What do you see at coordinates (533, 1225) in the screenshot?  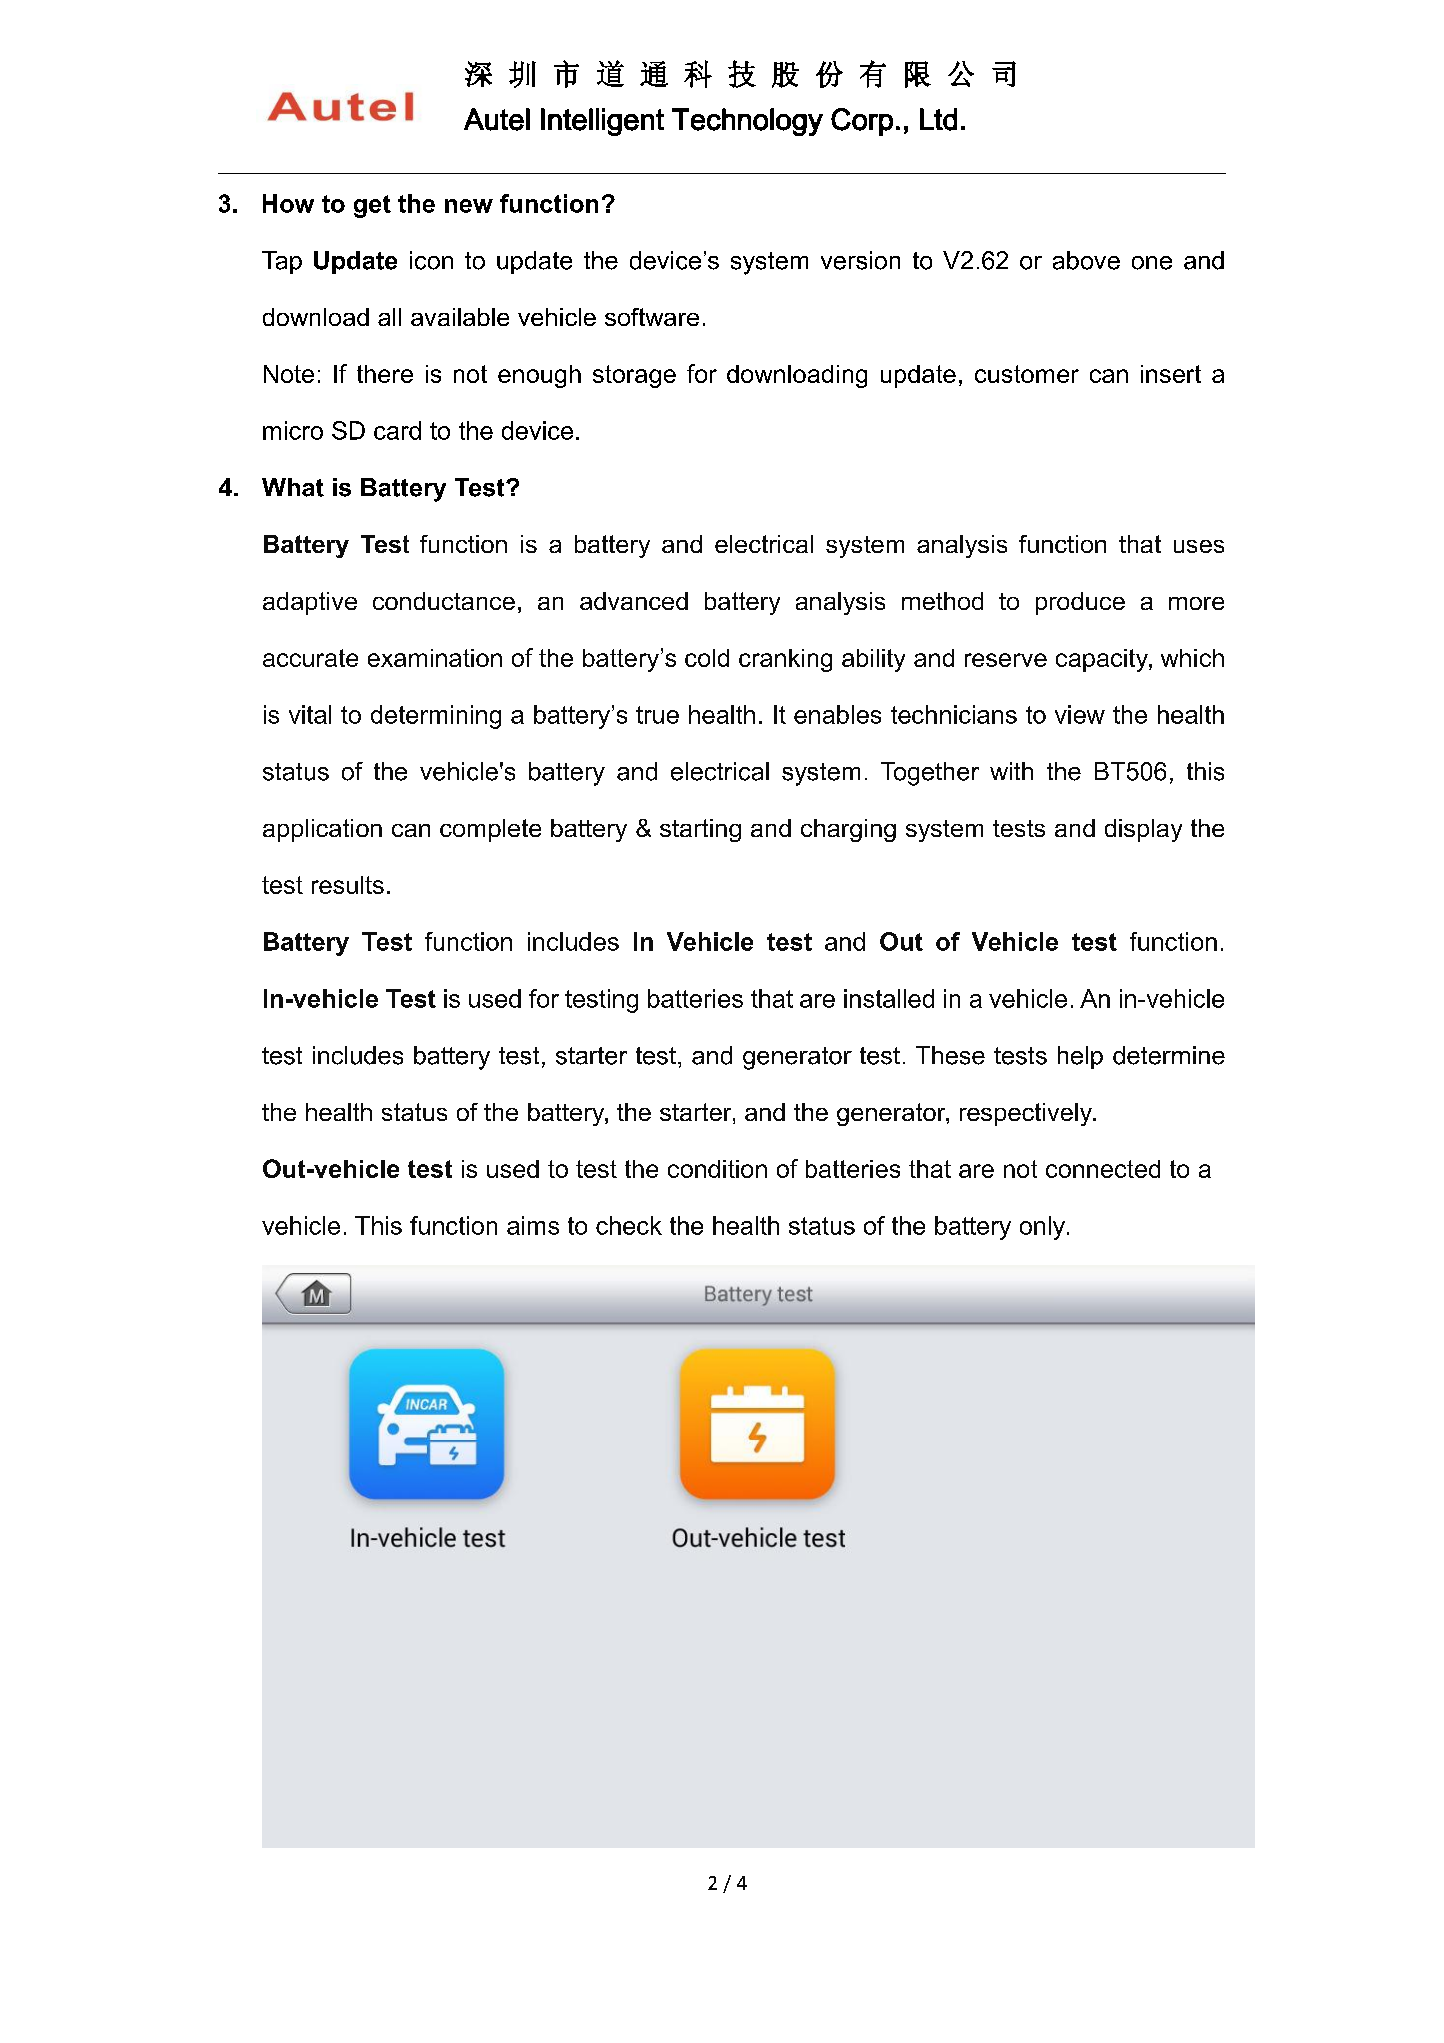 I see `aims` at bounding box center [533, 1225].
